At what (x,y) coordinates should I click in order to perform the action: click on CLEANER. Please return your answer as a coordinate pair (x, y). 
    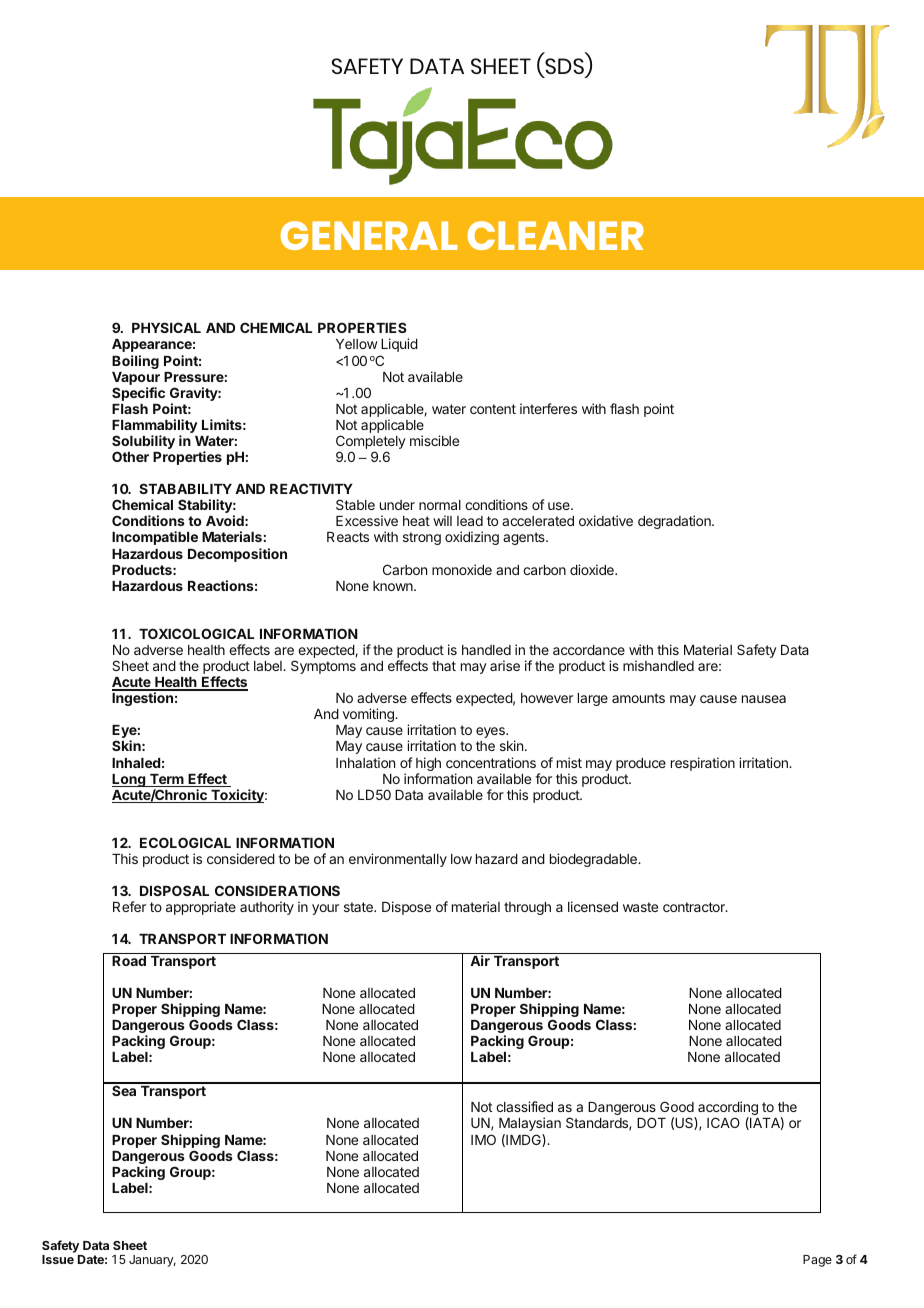
    Looking at the image, I should click on (556, 235).
